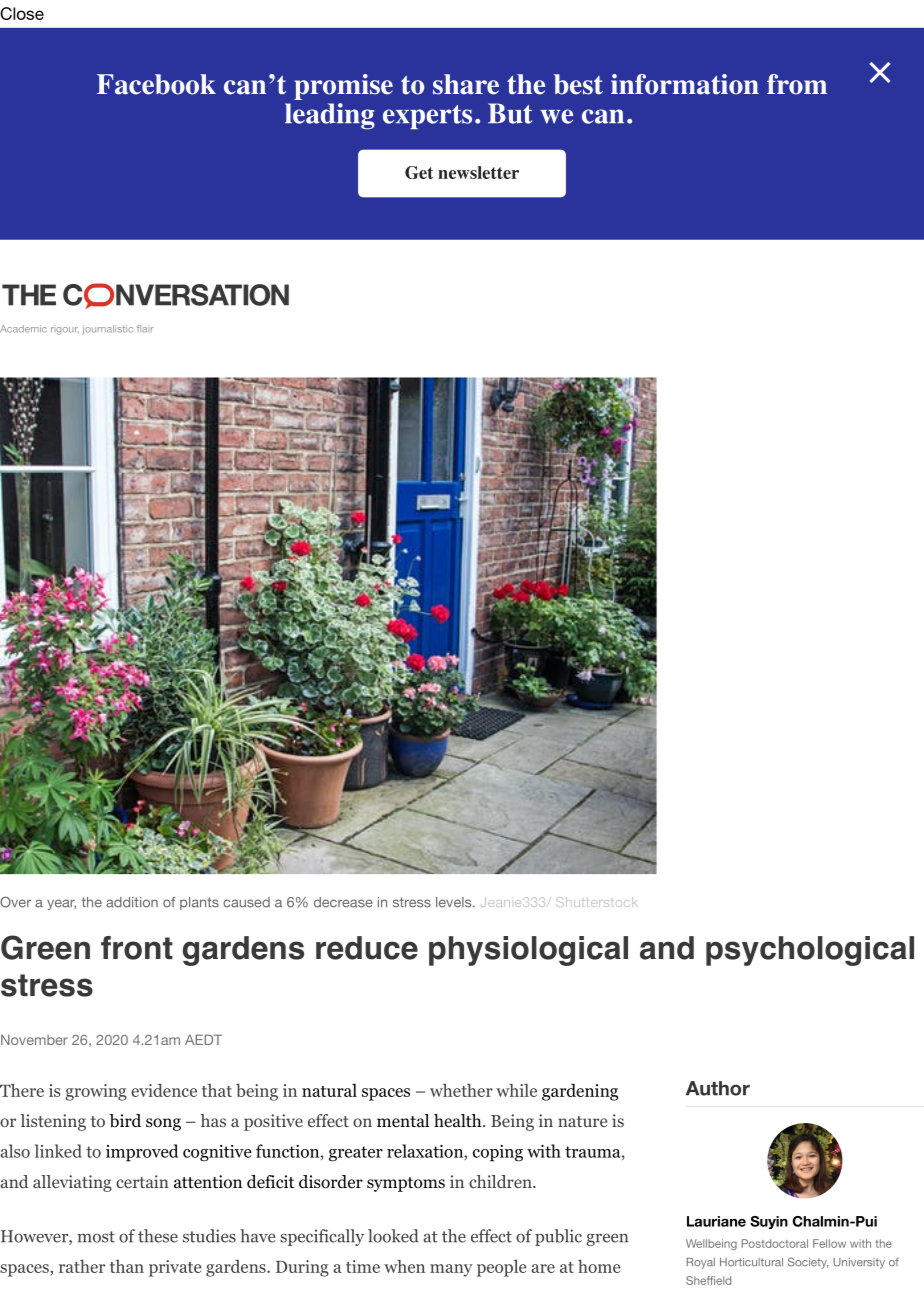 Image resolution: width=924 pixels, height=1294 pixels. Describe the element at coordinates (455, 902) in the screenshot. I see `levels` at that location.
